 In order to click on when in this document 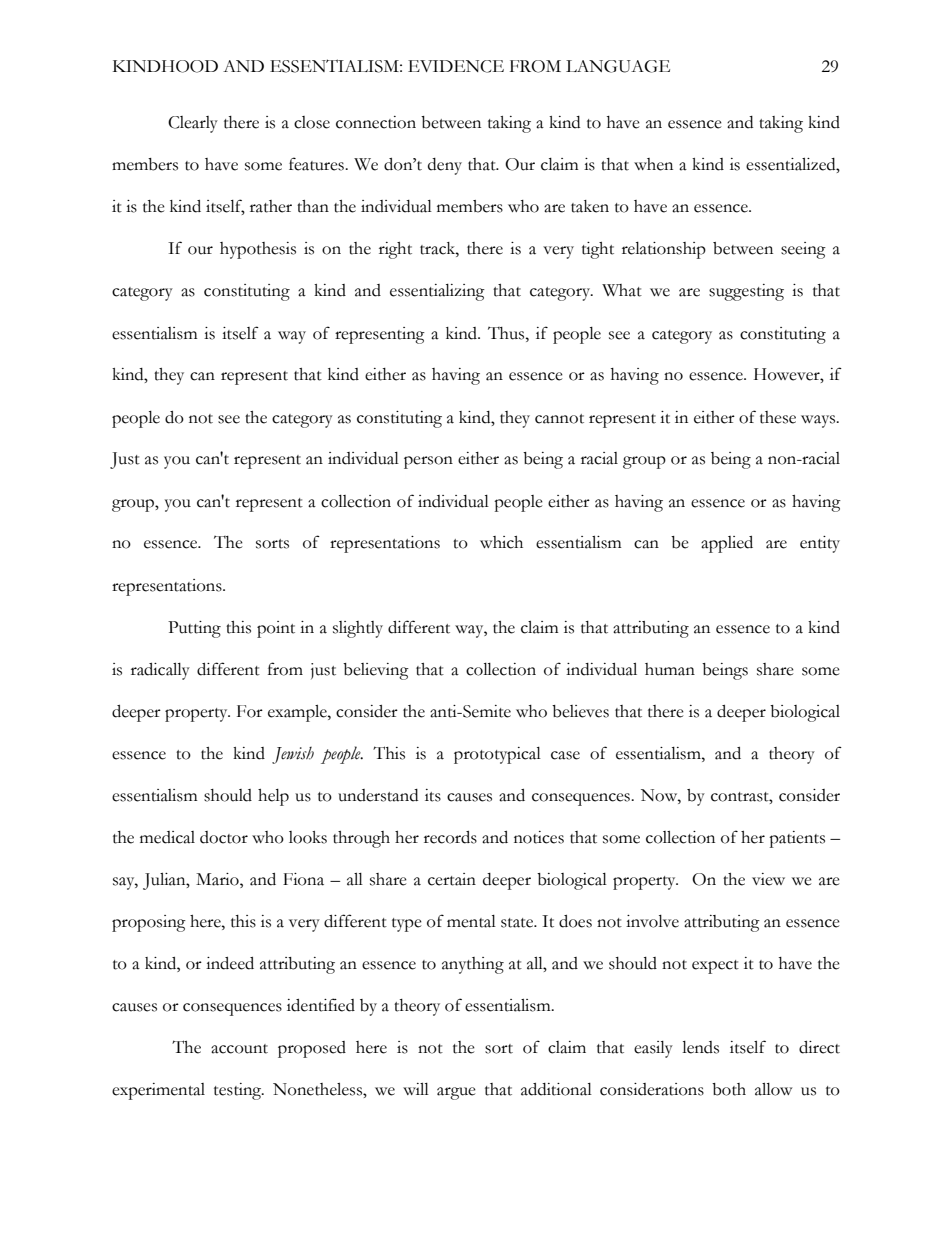, I will do `click(653, 164)`.
